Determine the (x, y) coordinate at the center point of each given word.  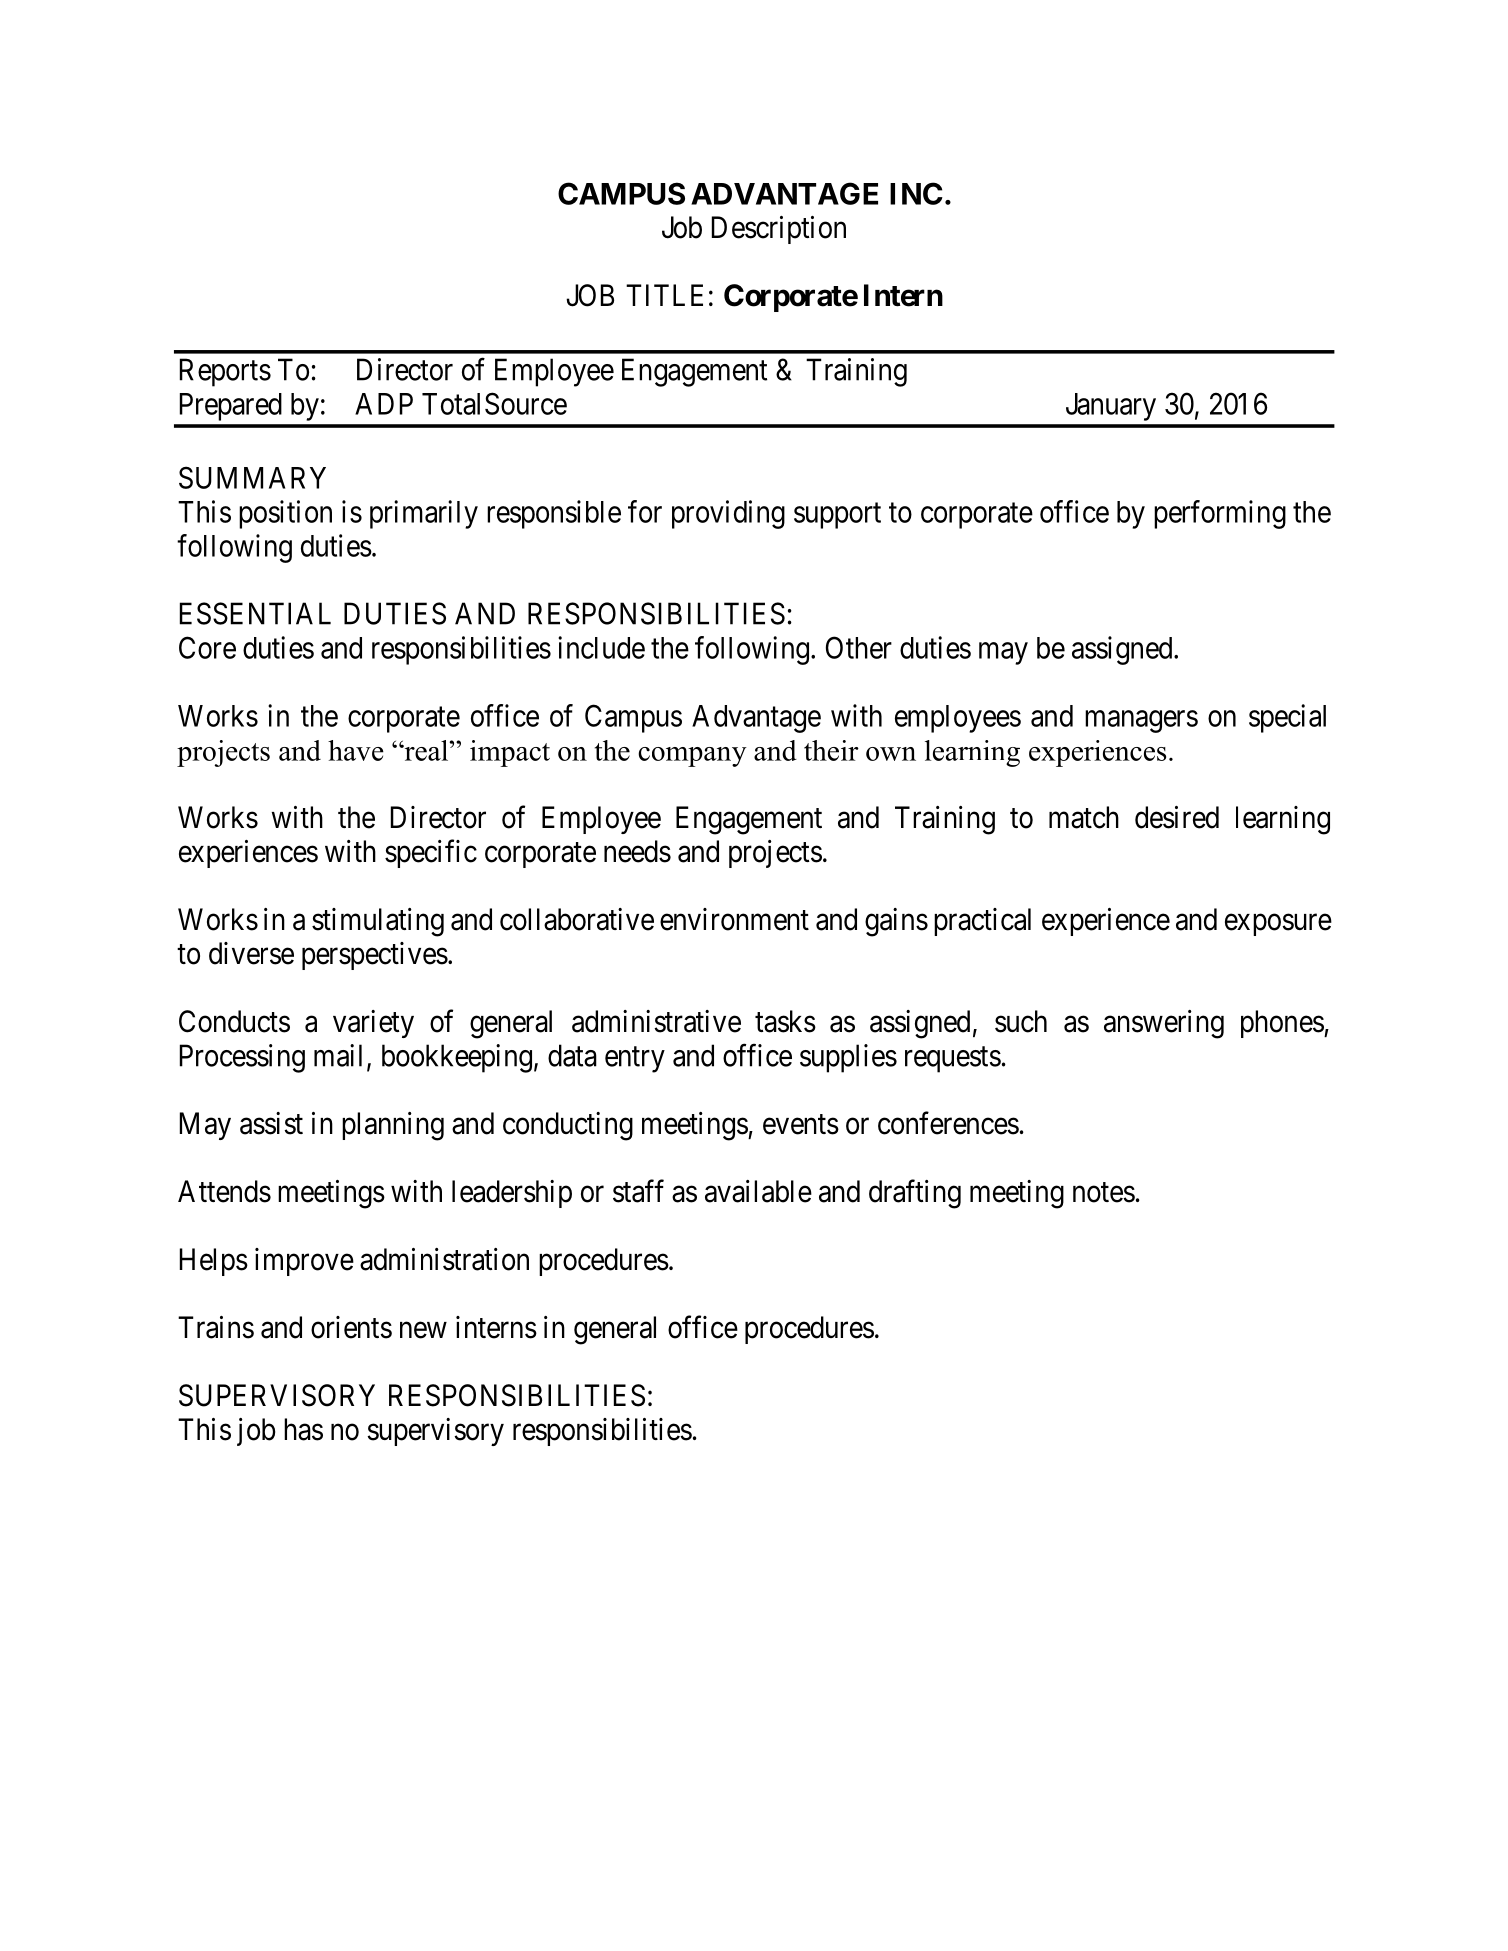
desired (1177, 817)
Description (779, 230)
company (692, 757)
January (1111, 407)
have (356, 750)
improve (304, 1262)
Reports (225, 372)
